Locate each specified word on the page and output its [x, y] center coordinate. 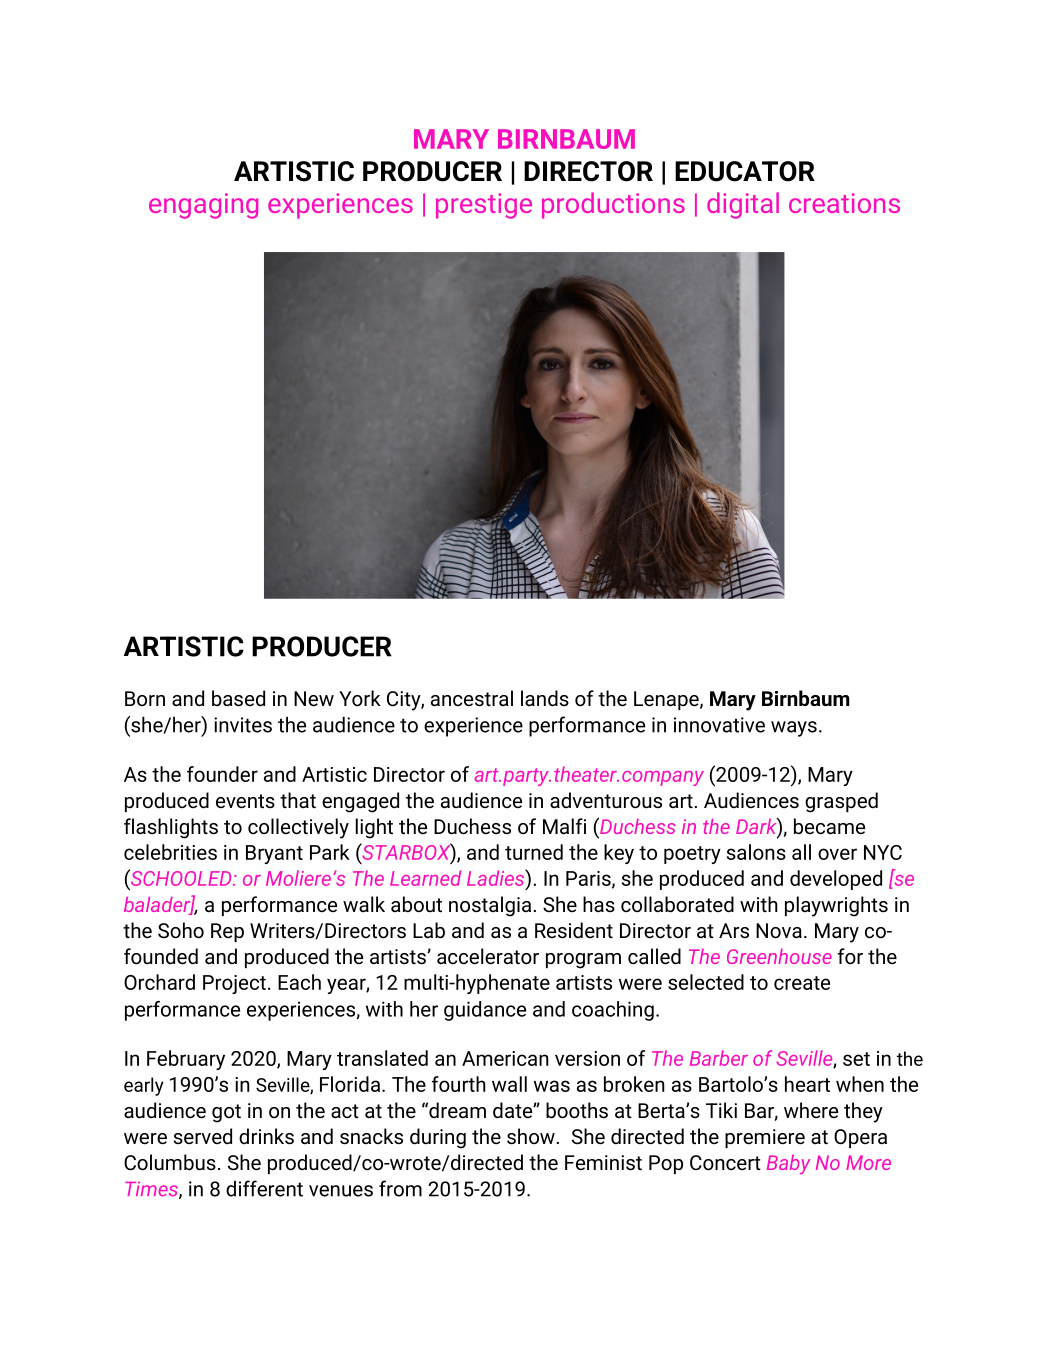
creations [844, 203]
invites [243, 725]
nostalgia [490, 906]
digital [743, 205]
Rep [227, 932]
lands [545, 698]
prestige [484, 206]
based [238, 698]
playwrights [836, 906]
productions [613, 205]
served [203, 1136]
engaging [203, 206]
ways [794, 729]
